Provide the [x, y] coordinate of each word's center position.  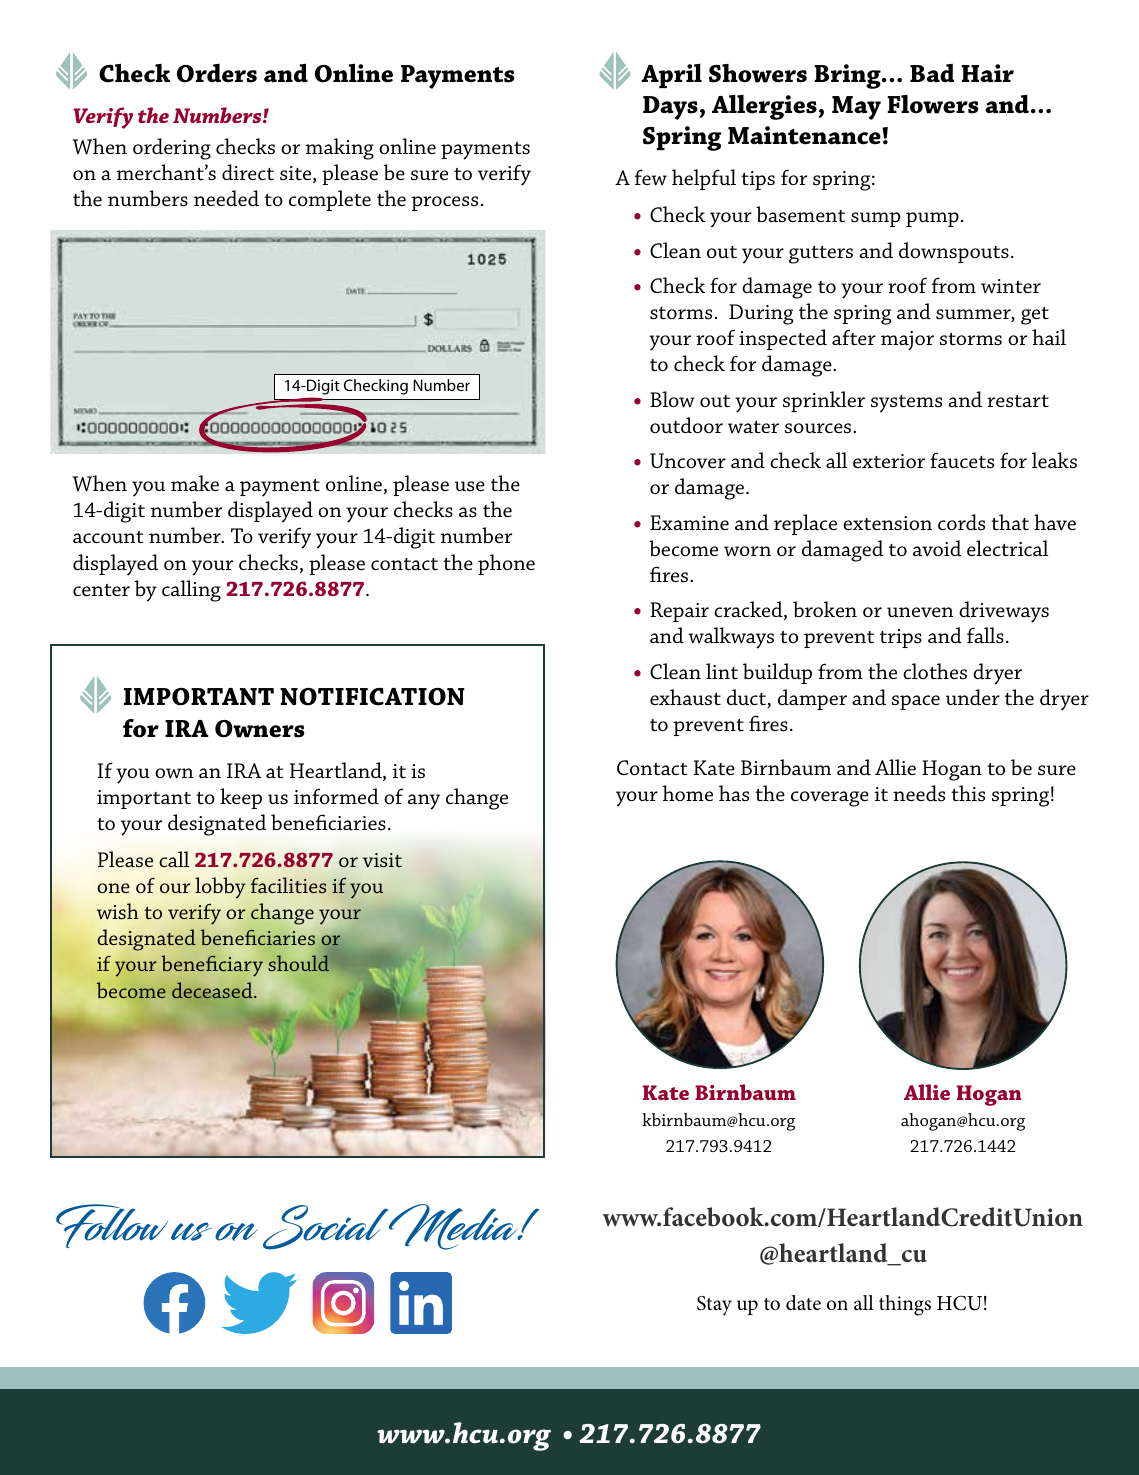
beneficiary [212, 966]
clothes [935, 671]
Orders [217, 73]
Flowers [932, 104]
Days [670, 108]
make [195, 483]
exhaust [685, 697]
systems [906, 404]
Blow [672, 399]
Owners [259, 729]
